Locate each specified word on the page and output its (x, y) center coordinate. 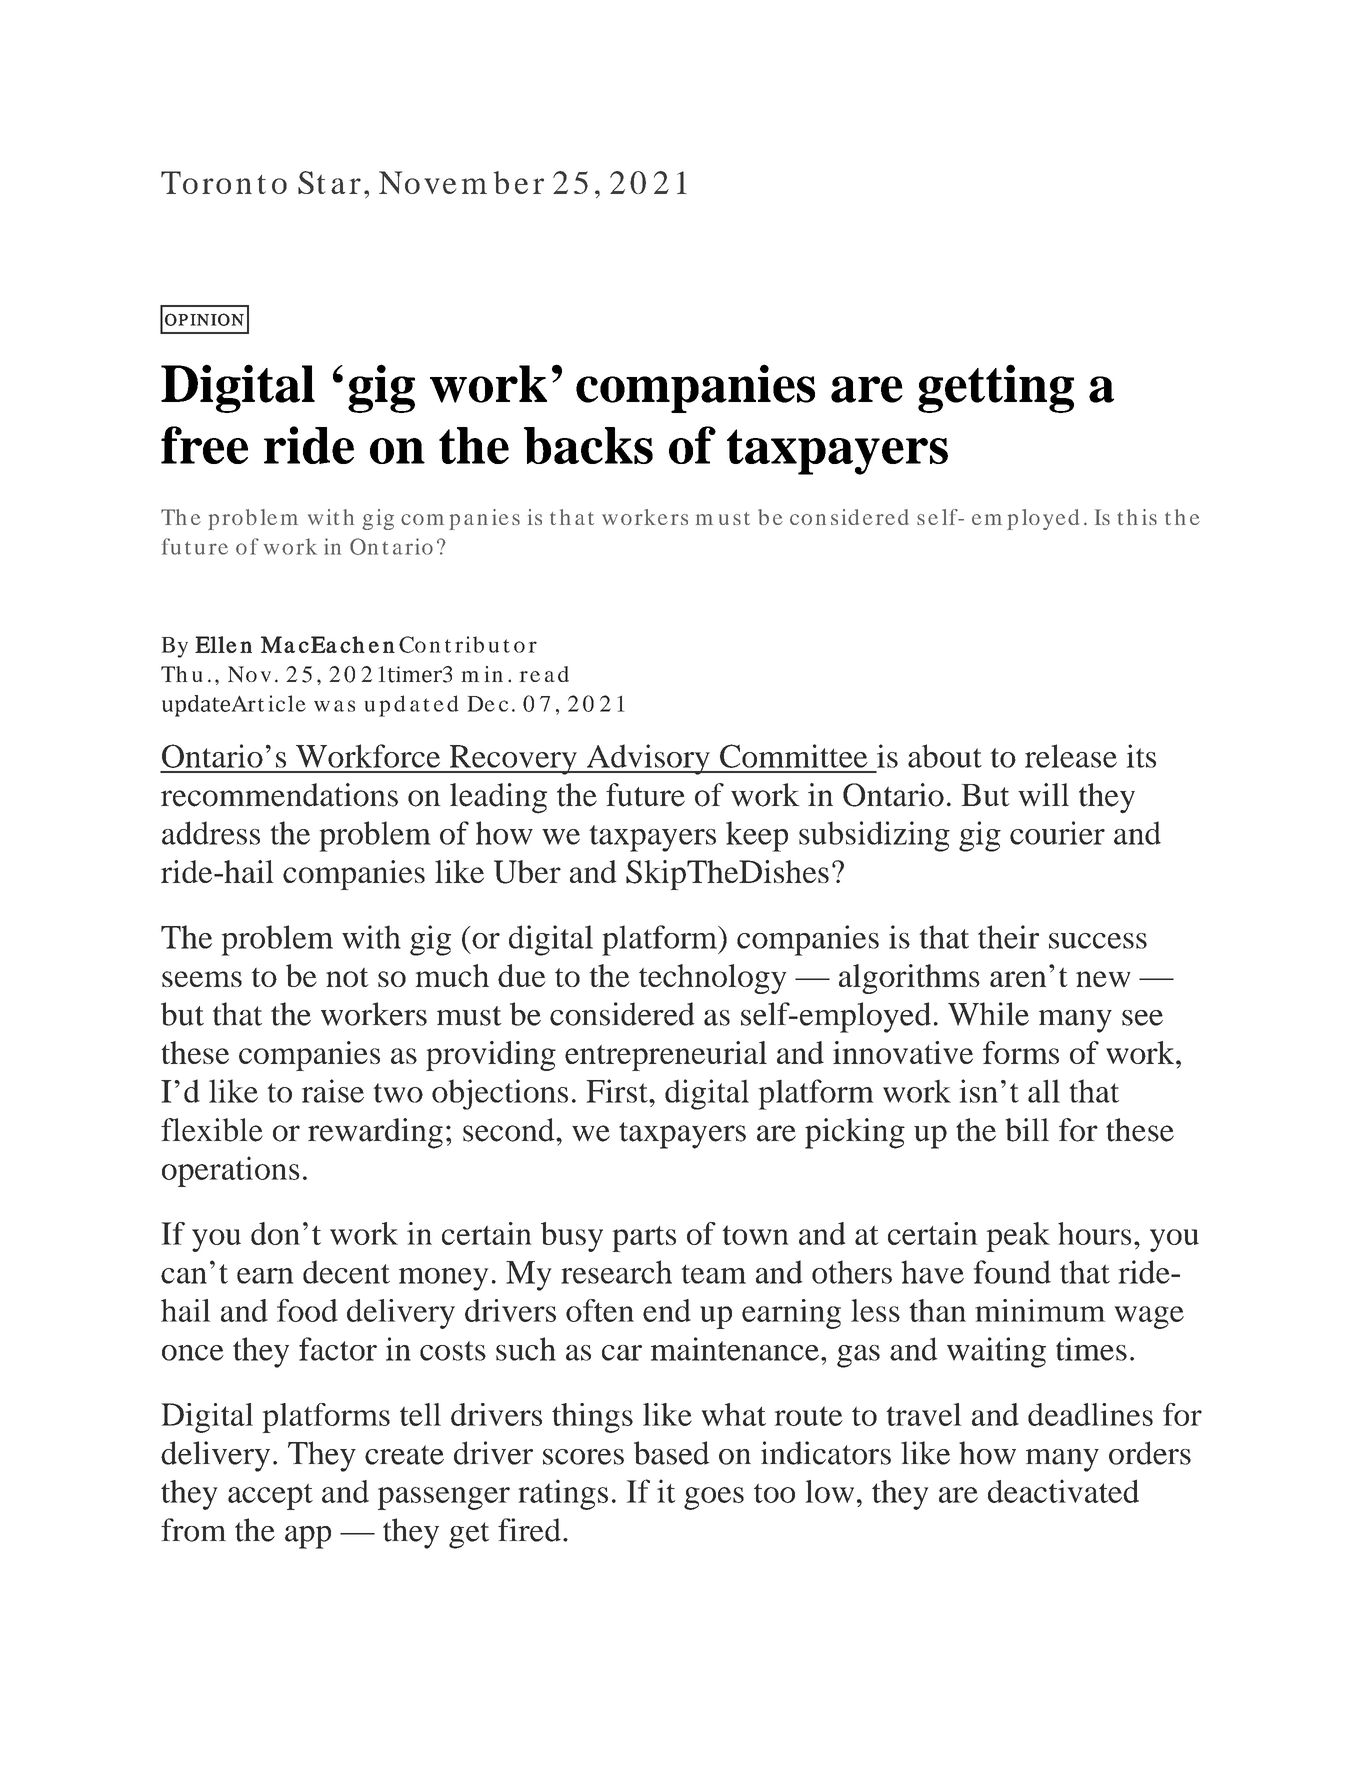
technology (713, 979)
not (347, 977)
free (204, 445)
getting (996, 388)
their (1008, 937)
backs (588, 445)
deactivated (1063, 1491)
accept (270, 1497)
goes (714, 1498)
